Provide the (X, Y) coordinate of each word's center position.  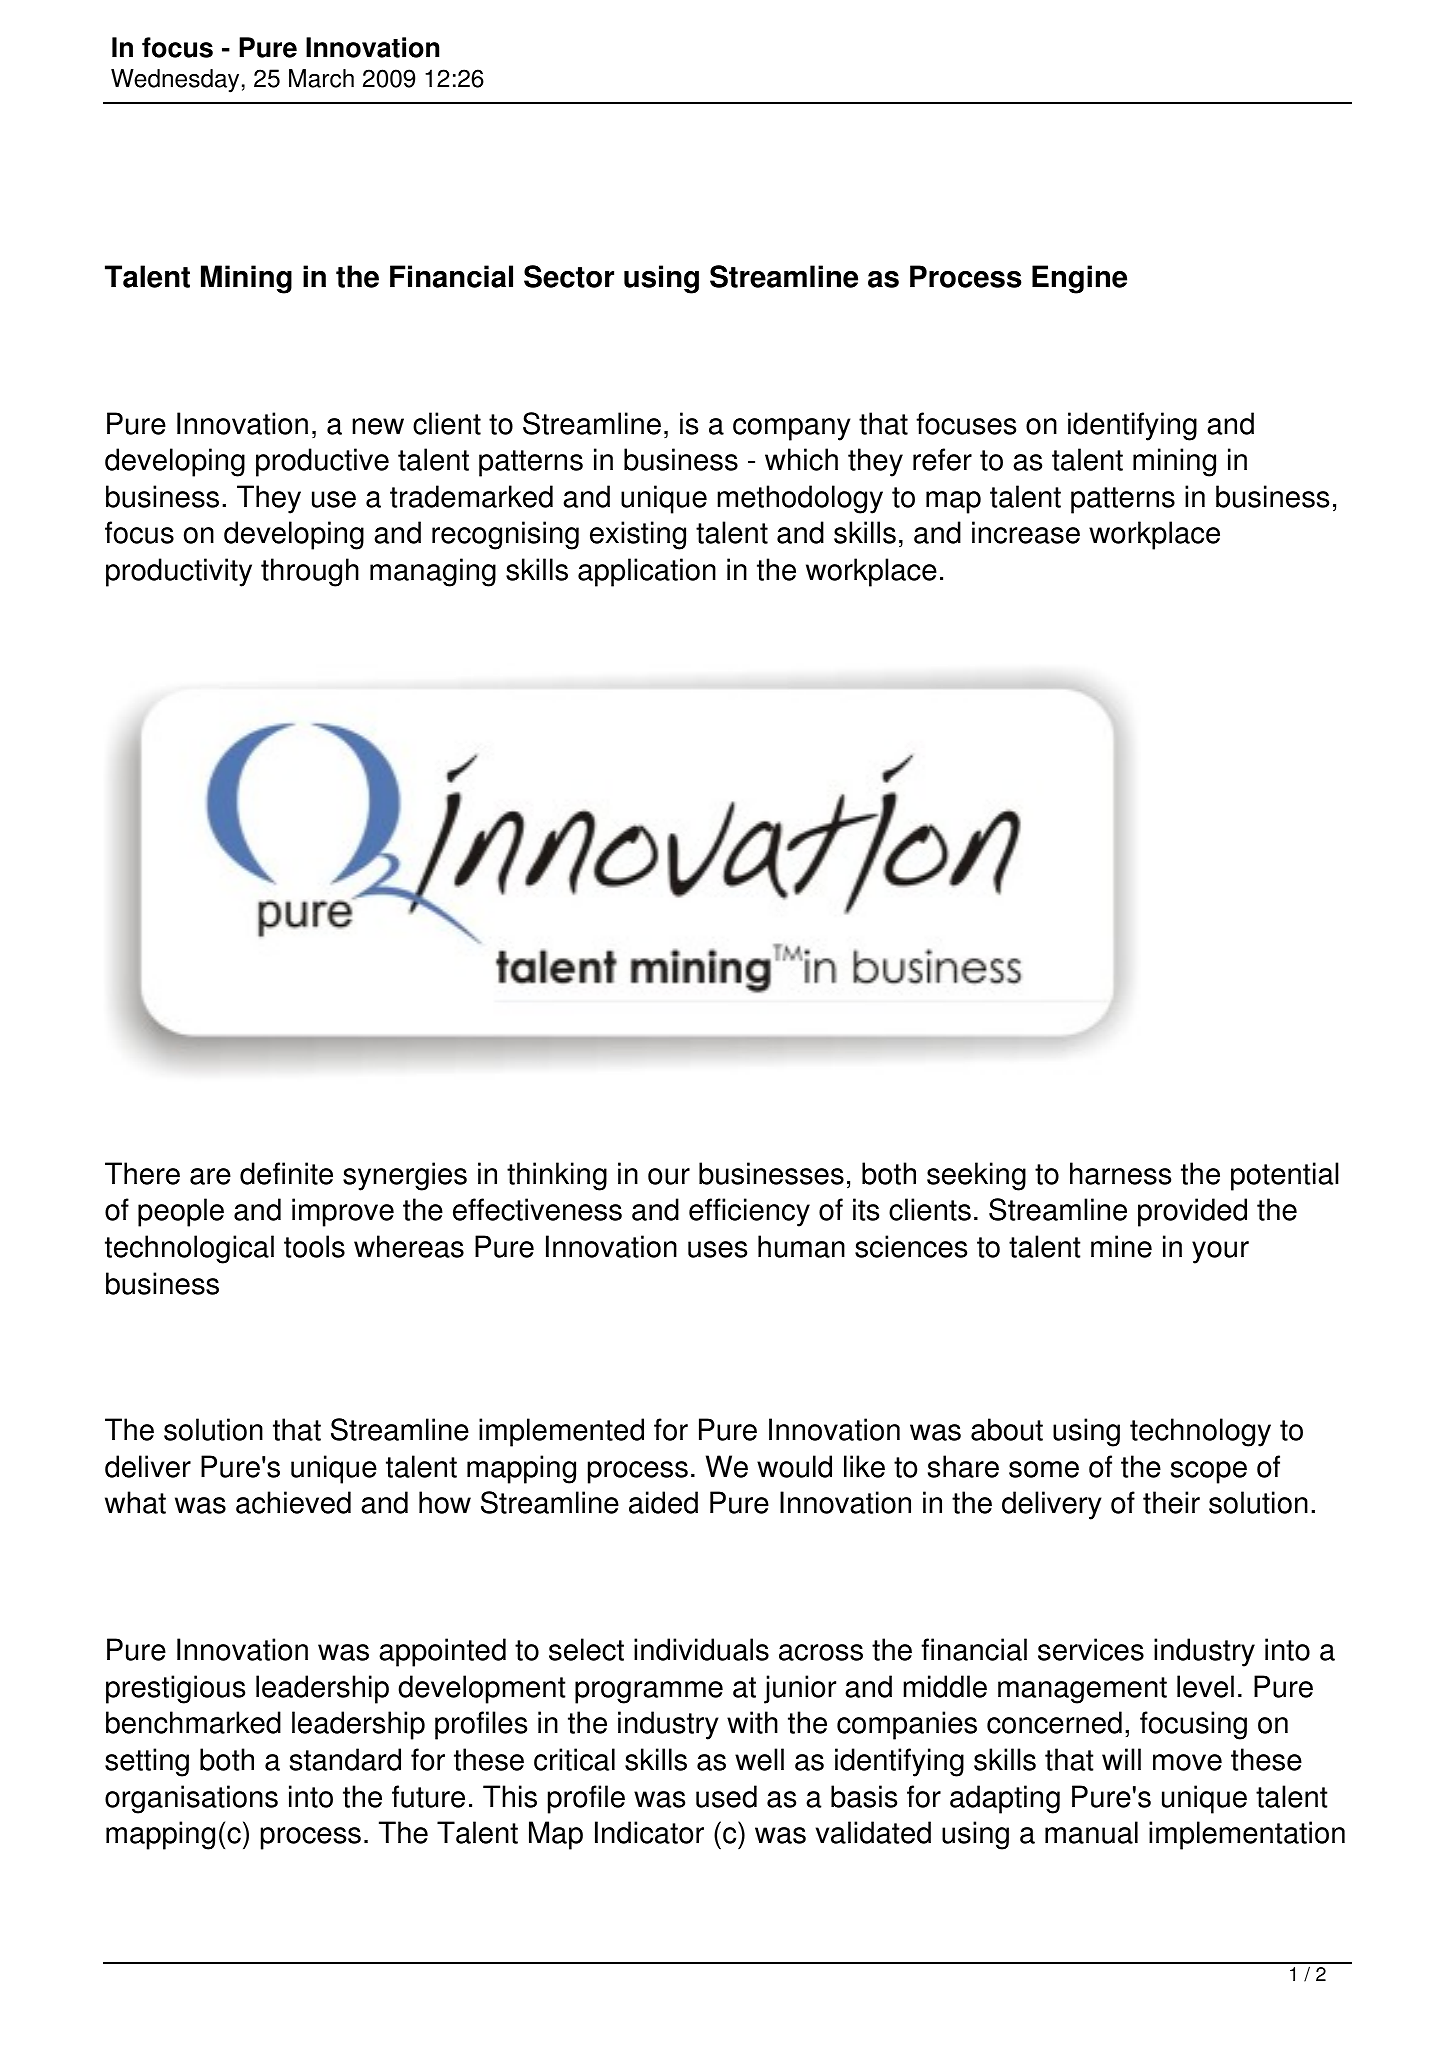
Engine (1079, 279)
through (310, 572)
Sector (569, 276)
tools (314, 1246)
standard (345, 1759)
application (647, 572)
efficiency (749, 1212)
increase (1026, 532)
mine (1121, 1246)
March (321, 78)
